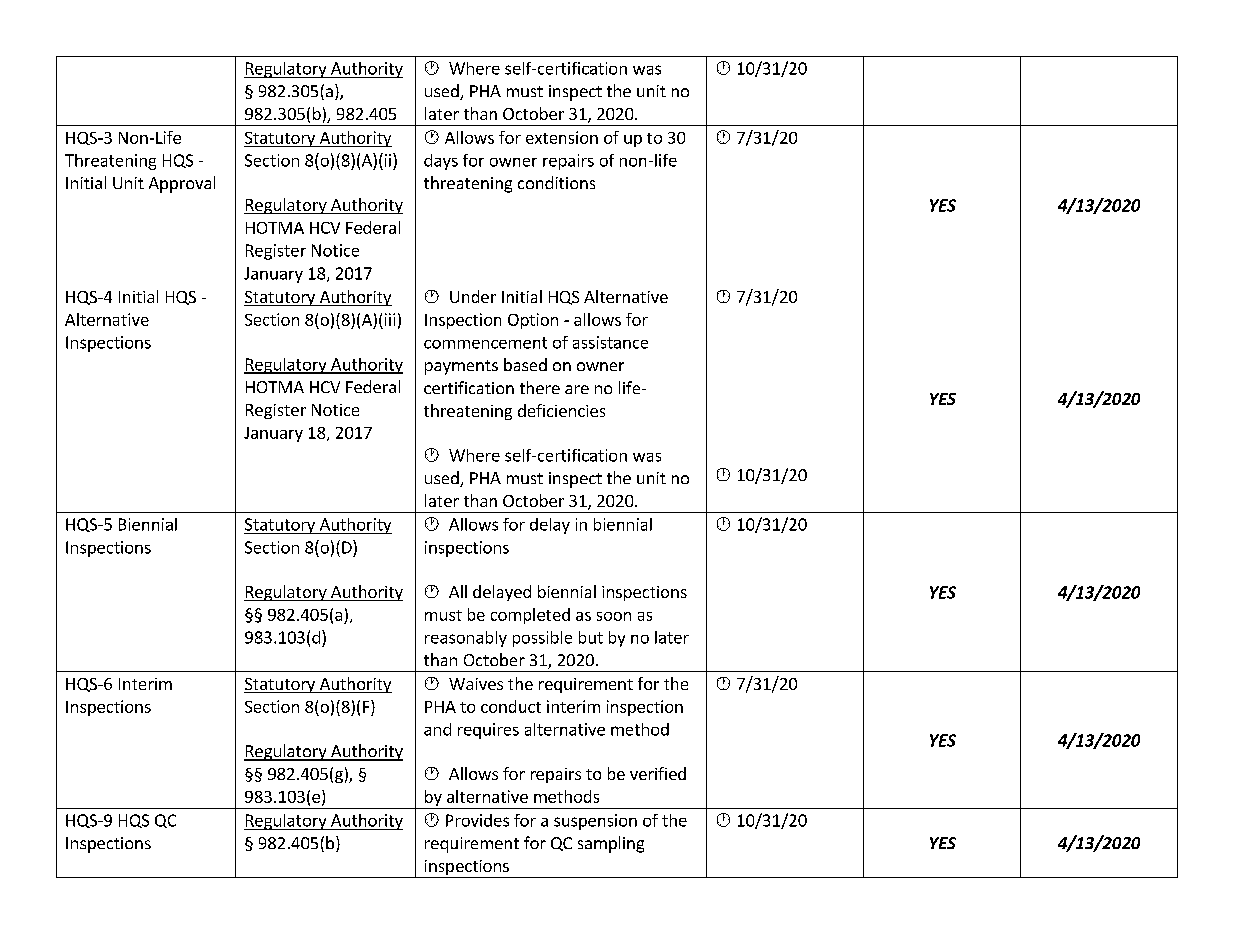 The height and width of the screenshot is (952, 1233). I want to click on days, so click(441, 162).
